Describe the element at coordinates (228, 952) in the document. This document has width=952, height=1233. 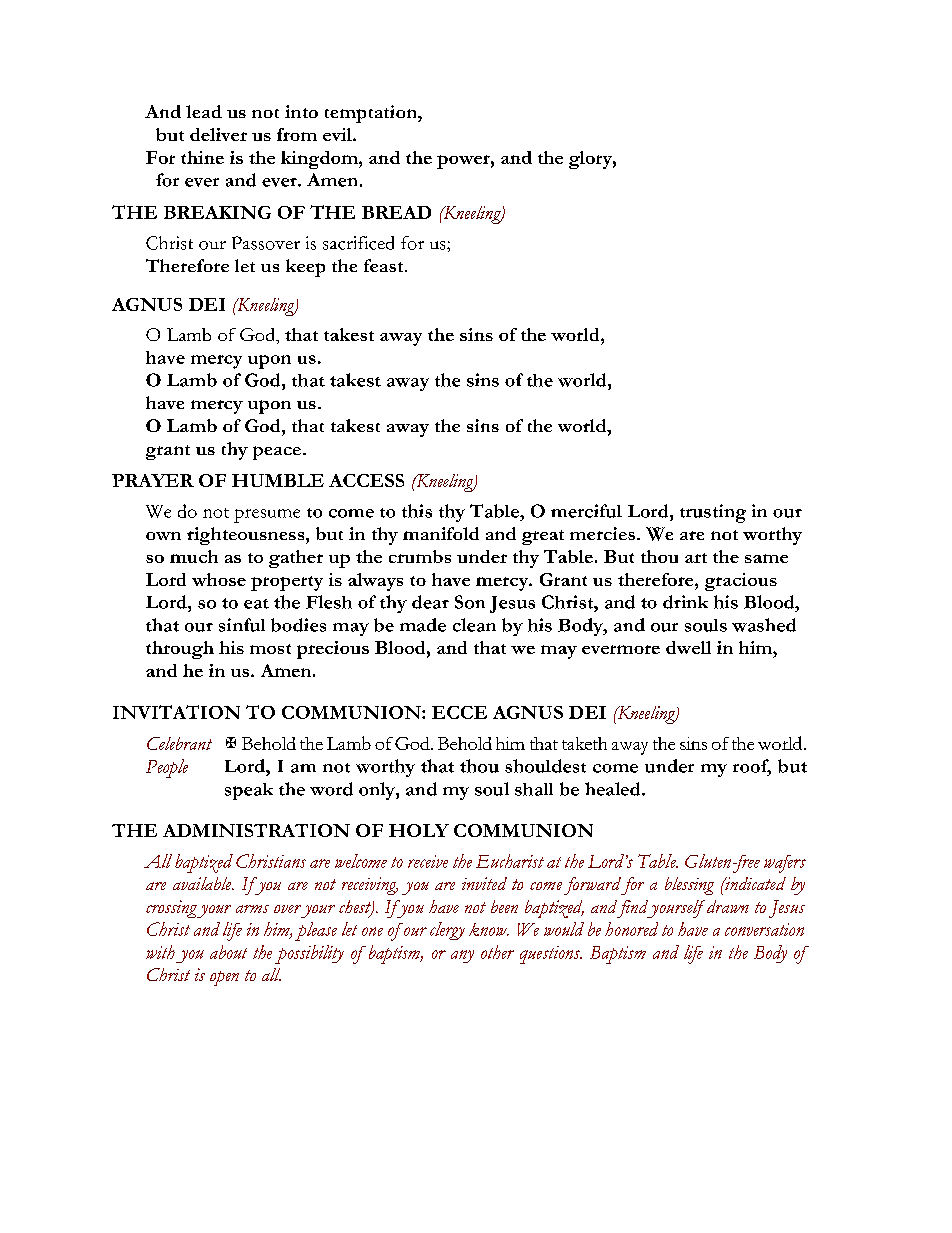
I see `about` at that location.
